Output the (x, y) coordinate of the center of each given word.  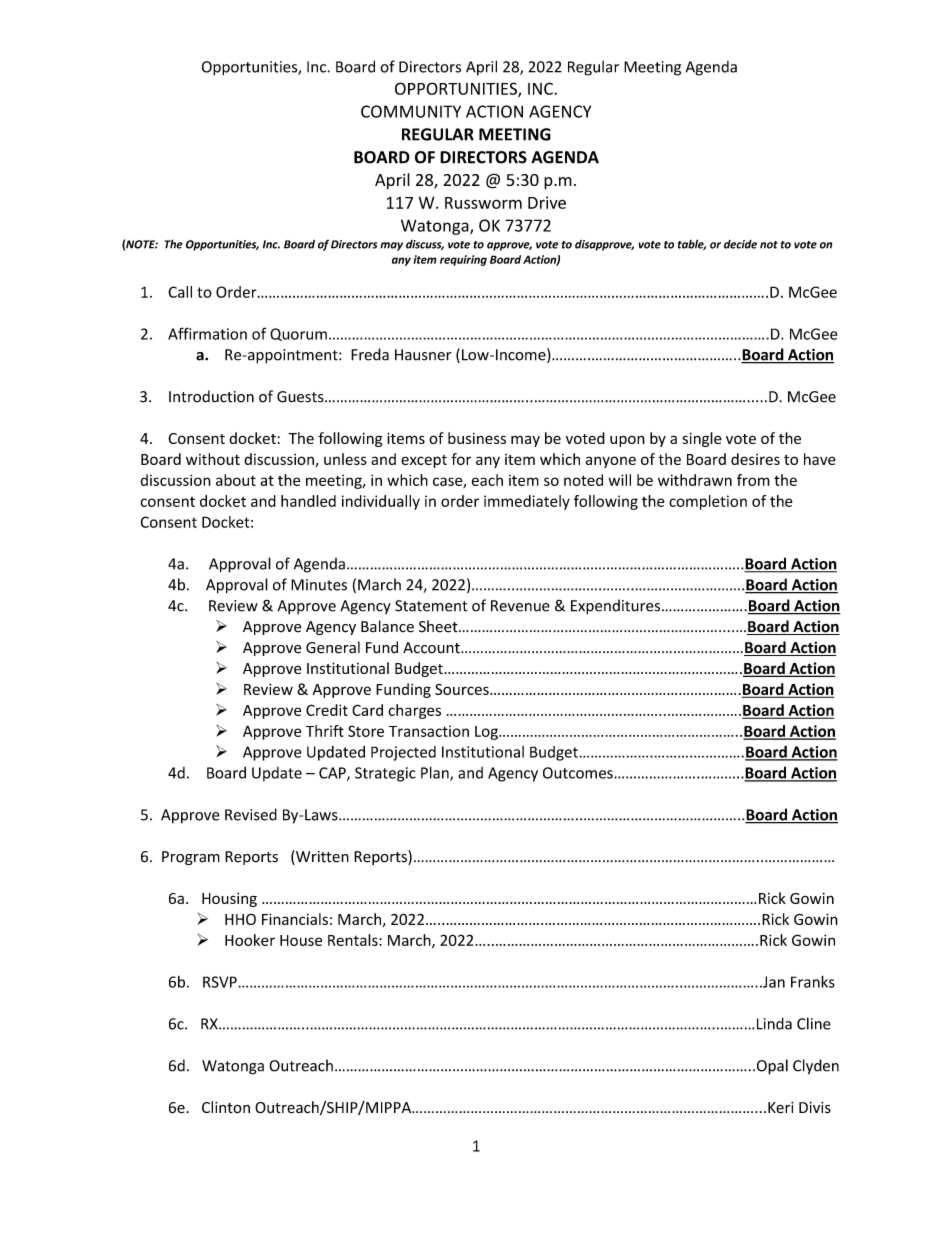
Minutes (319, 585)
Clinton (226, 1107)
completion (708, 502)
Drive (547, 202)
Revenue (520, 606)
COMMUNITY (411, 111)
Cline (814, 1023)
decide (740, 244)
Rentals (354, 940)
